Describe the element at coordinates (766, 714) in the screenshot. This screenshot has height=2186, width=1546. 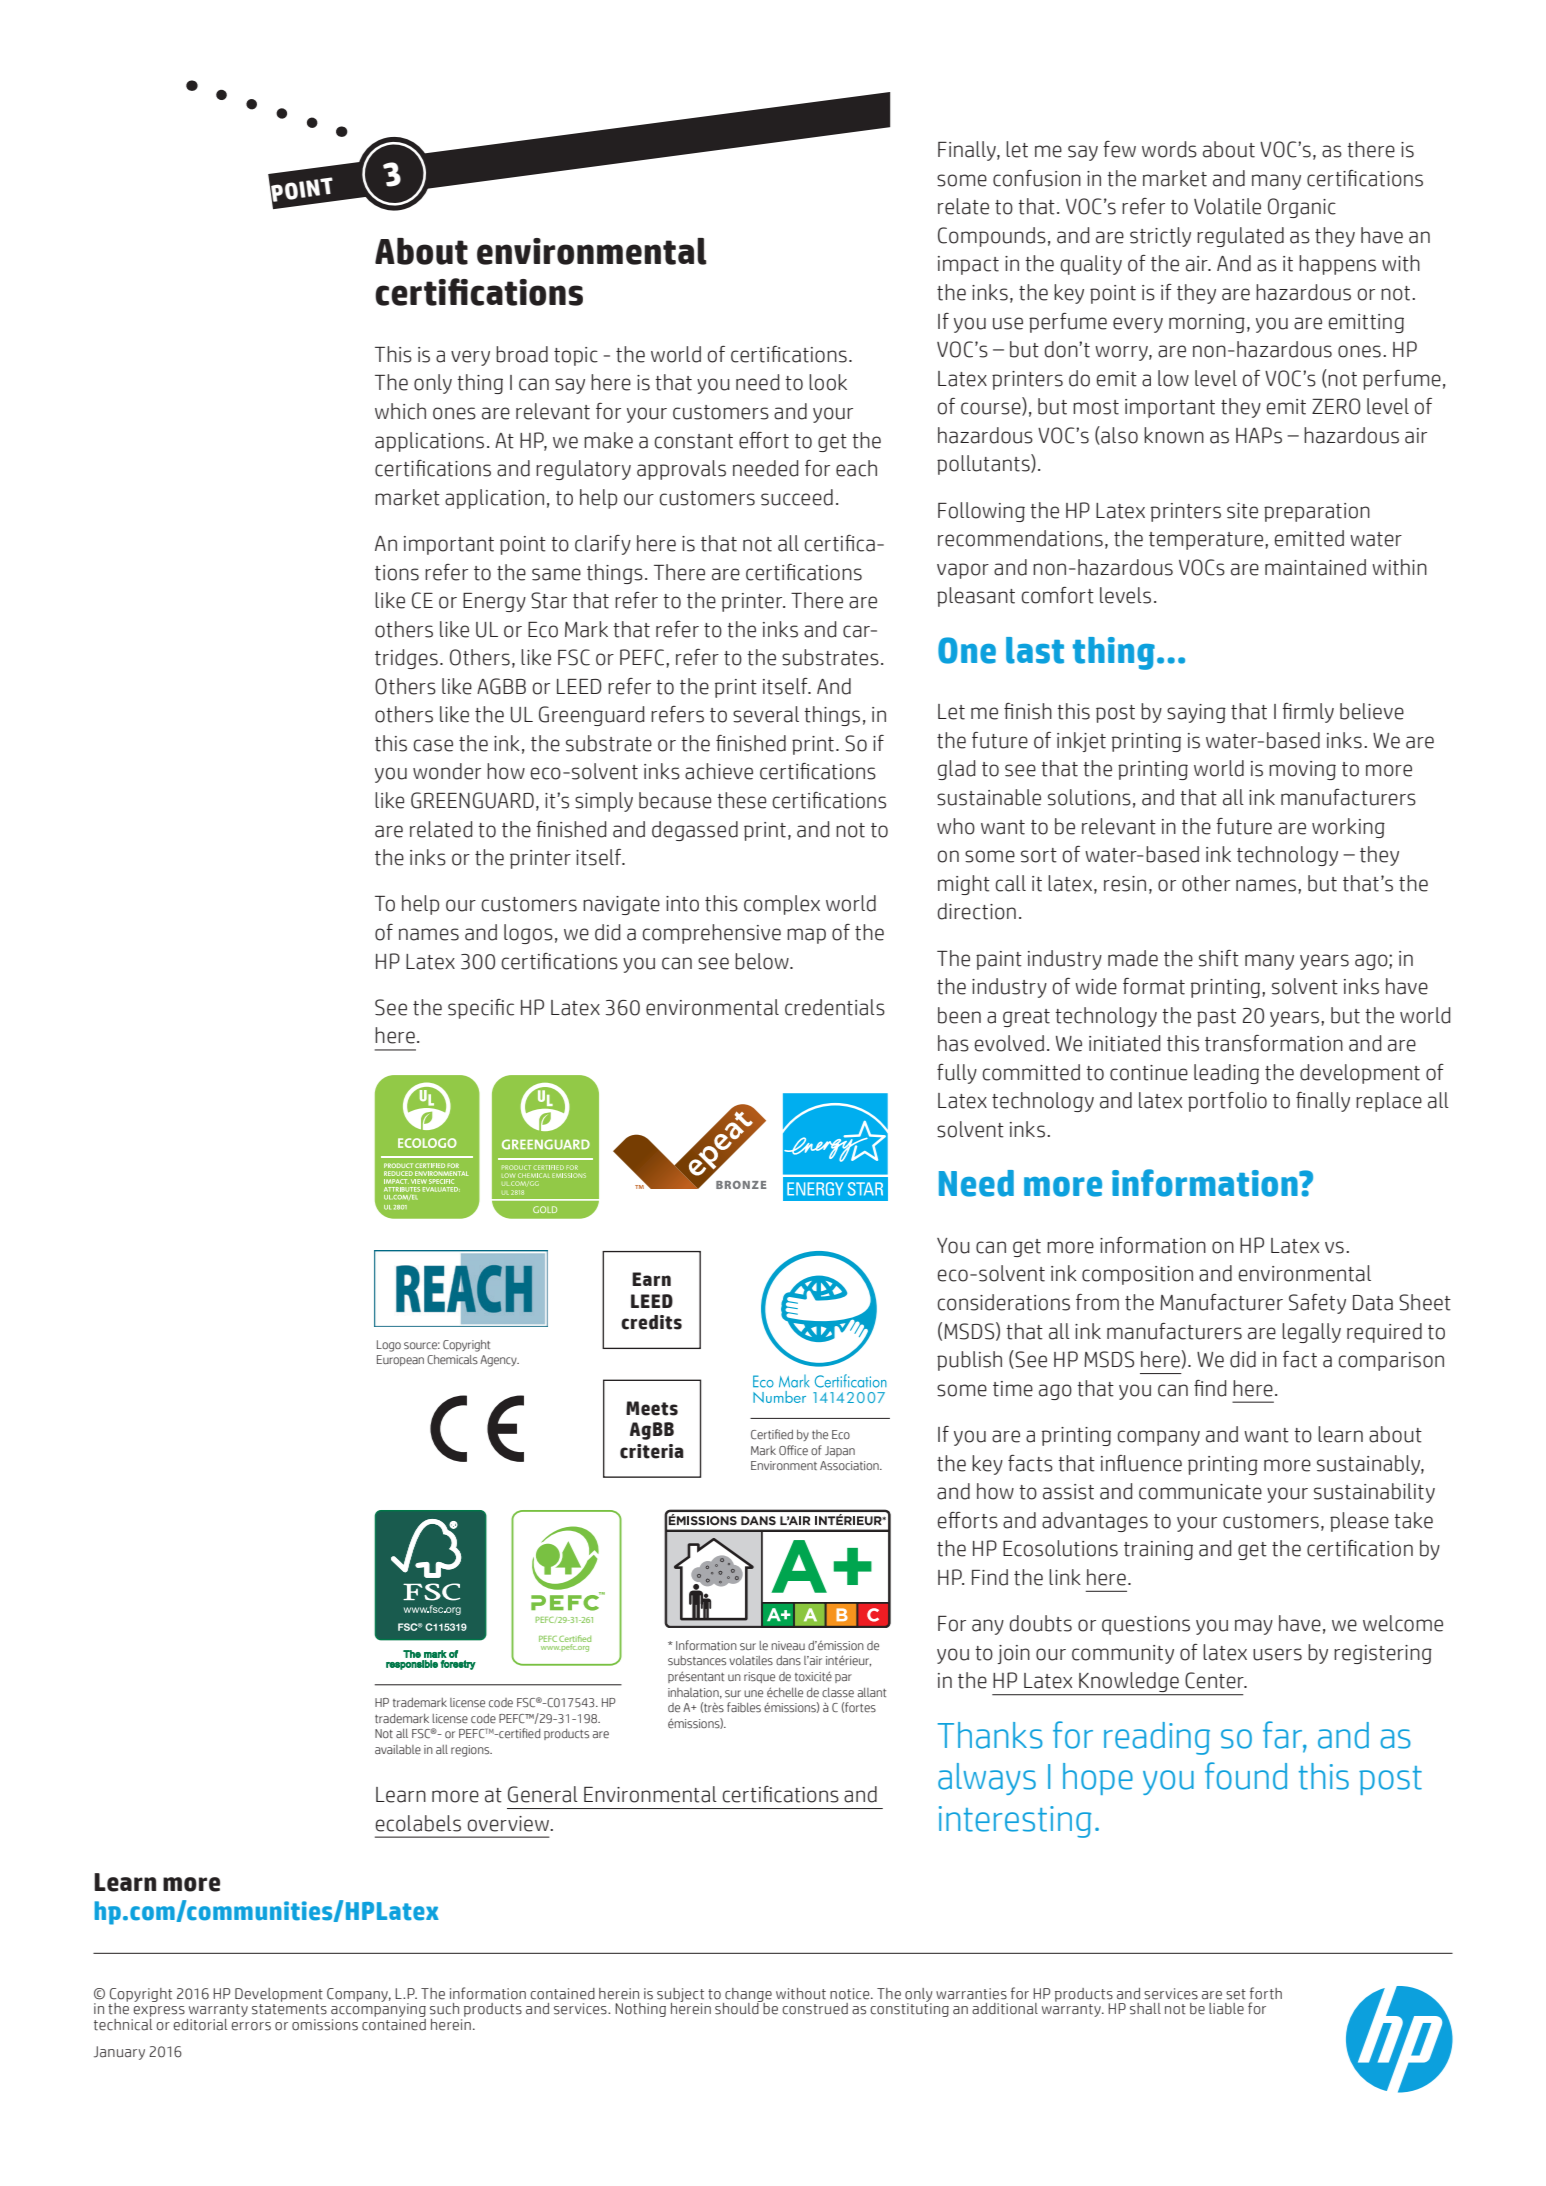
I see `several` at that location.
